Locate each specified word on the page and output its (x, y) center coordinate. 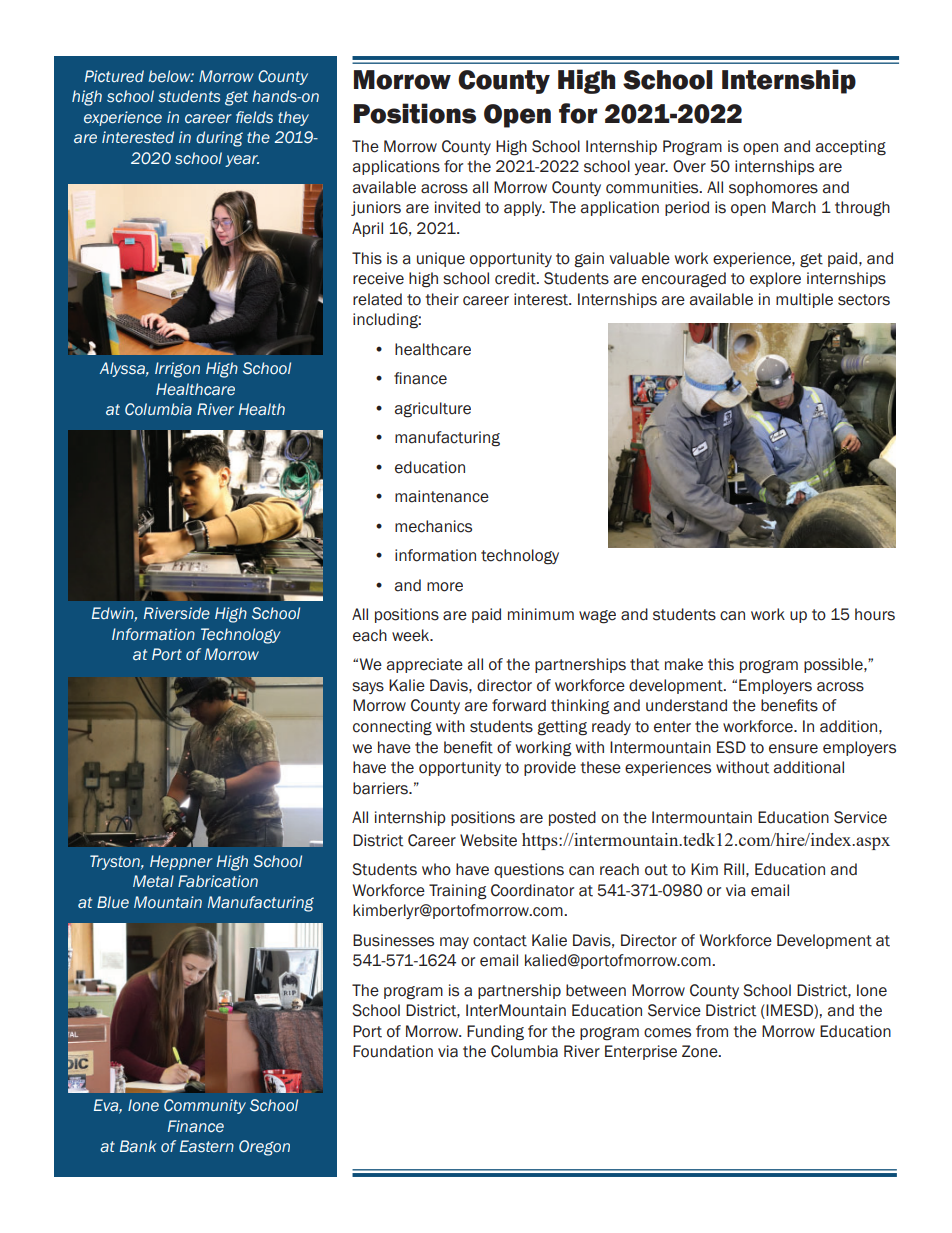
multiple (804, 300)
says (368, 688)
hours (875, 614)
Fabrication (218, 881)
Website (488, 840)
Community (205, 1106)
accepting (851, 148)
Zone (701, 1051)
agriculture (433, 410)
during (219, 139)
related (377, 299)
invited (457, 207)
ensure (793, 749)
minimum (541, 614)
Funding (495, 1033)
